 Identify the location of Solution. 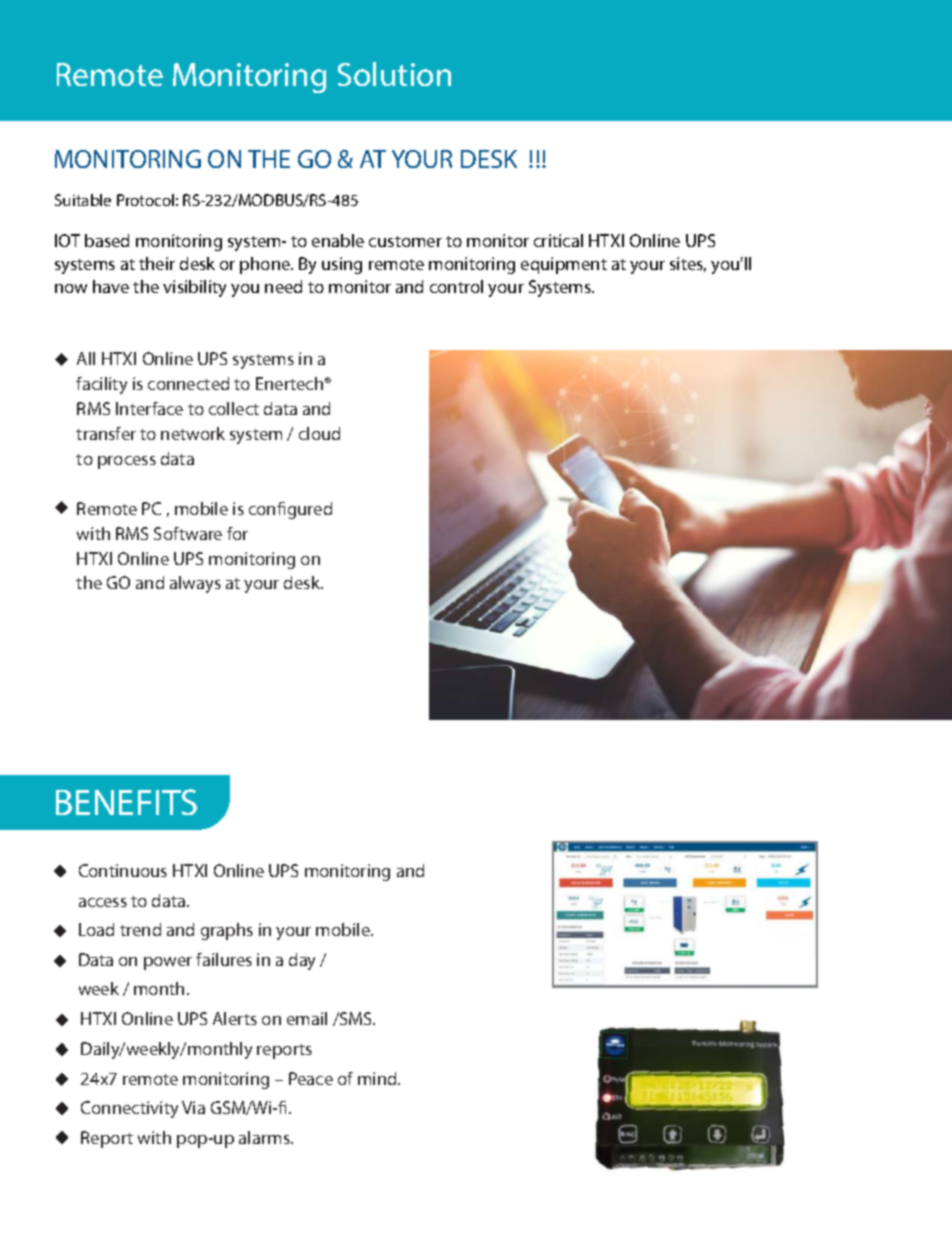
(394, 74).
